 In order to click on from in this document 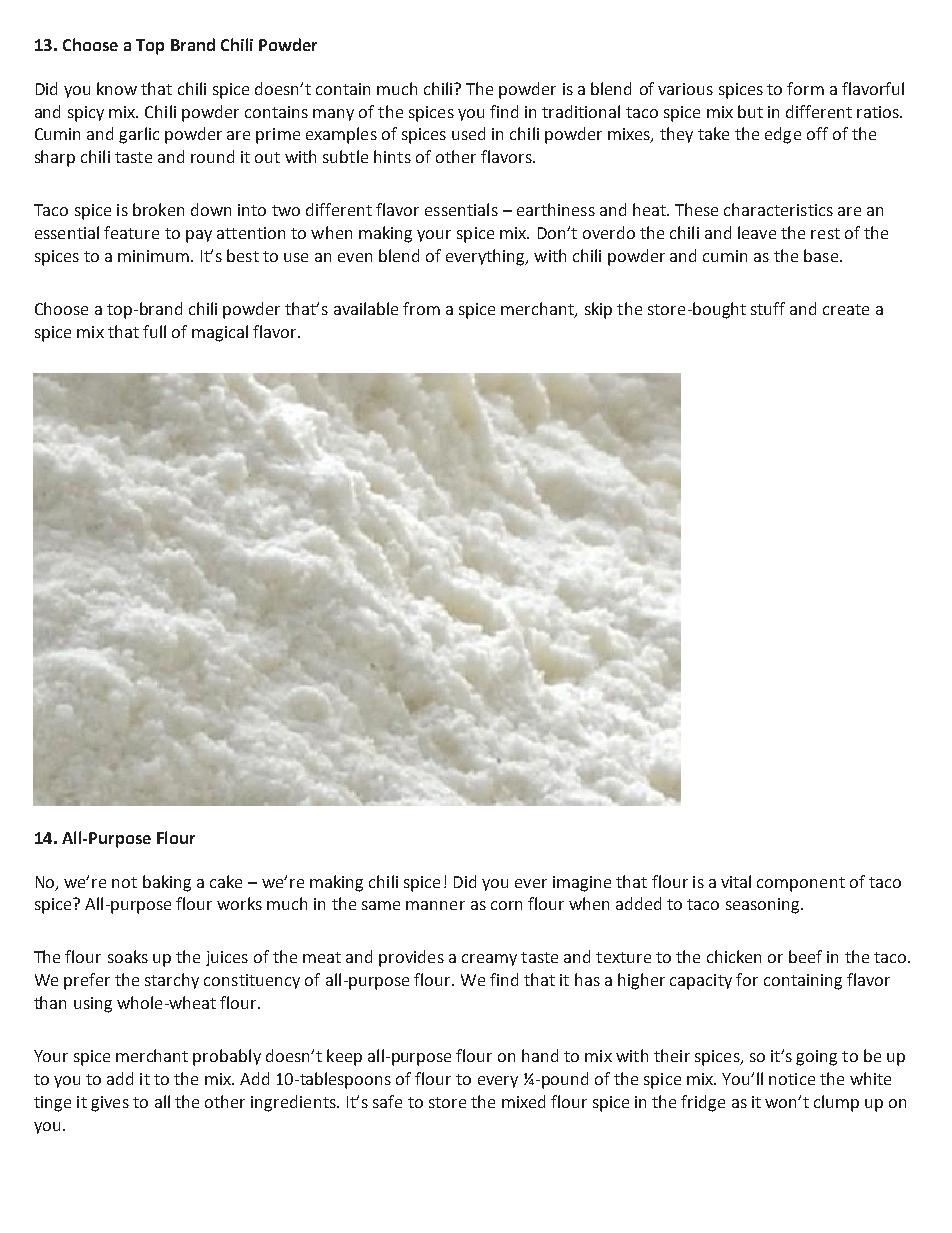, I will do `click(421, 308)`.
